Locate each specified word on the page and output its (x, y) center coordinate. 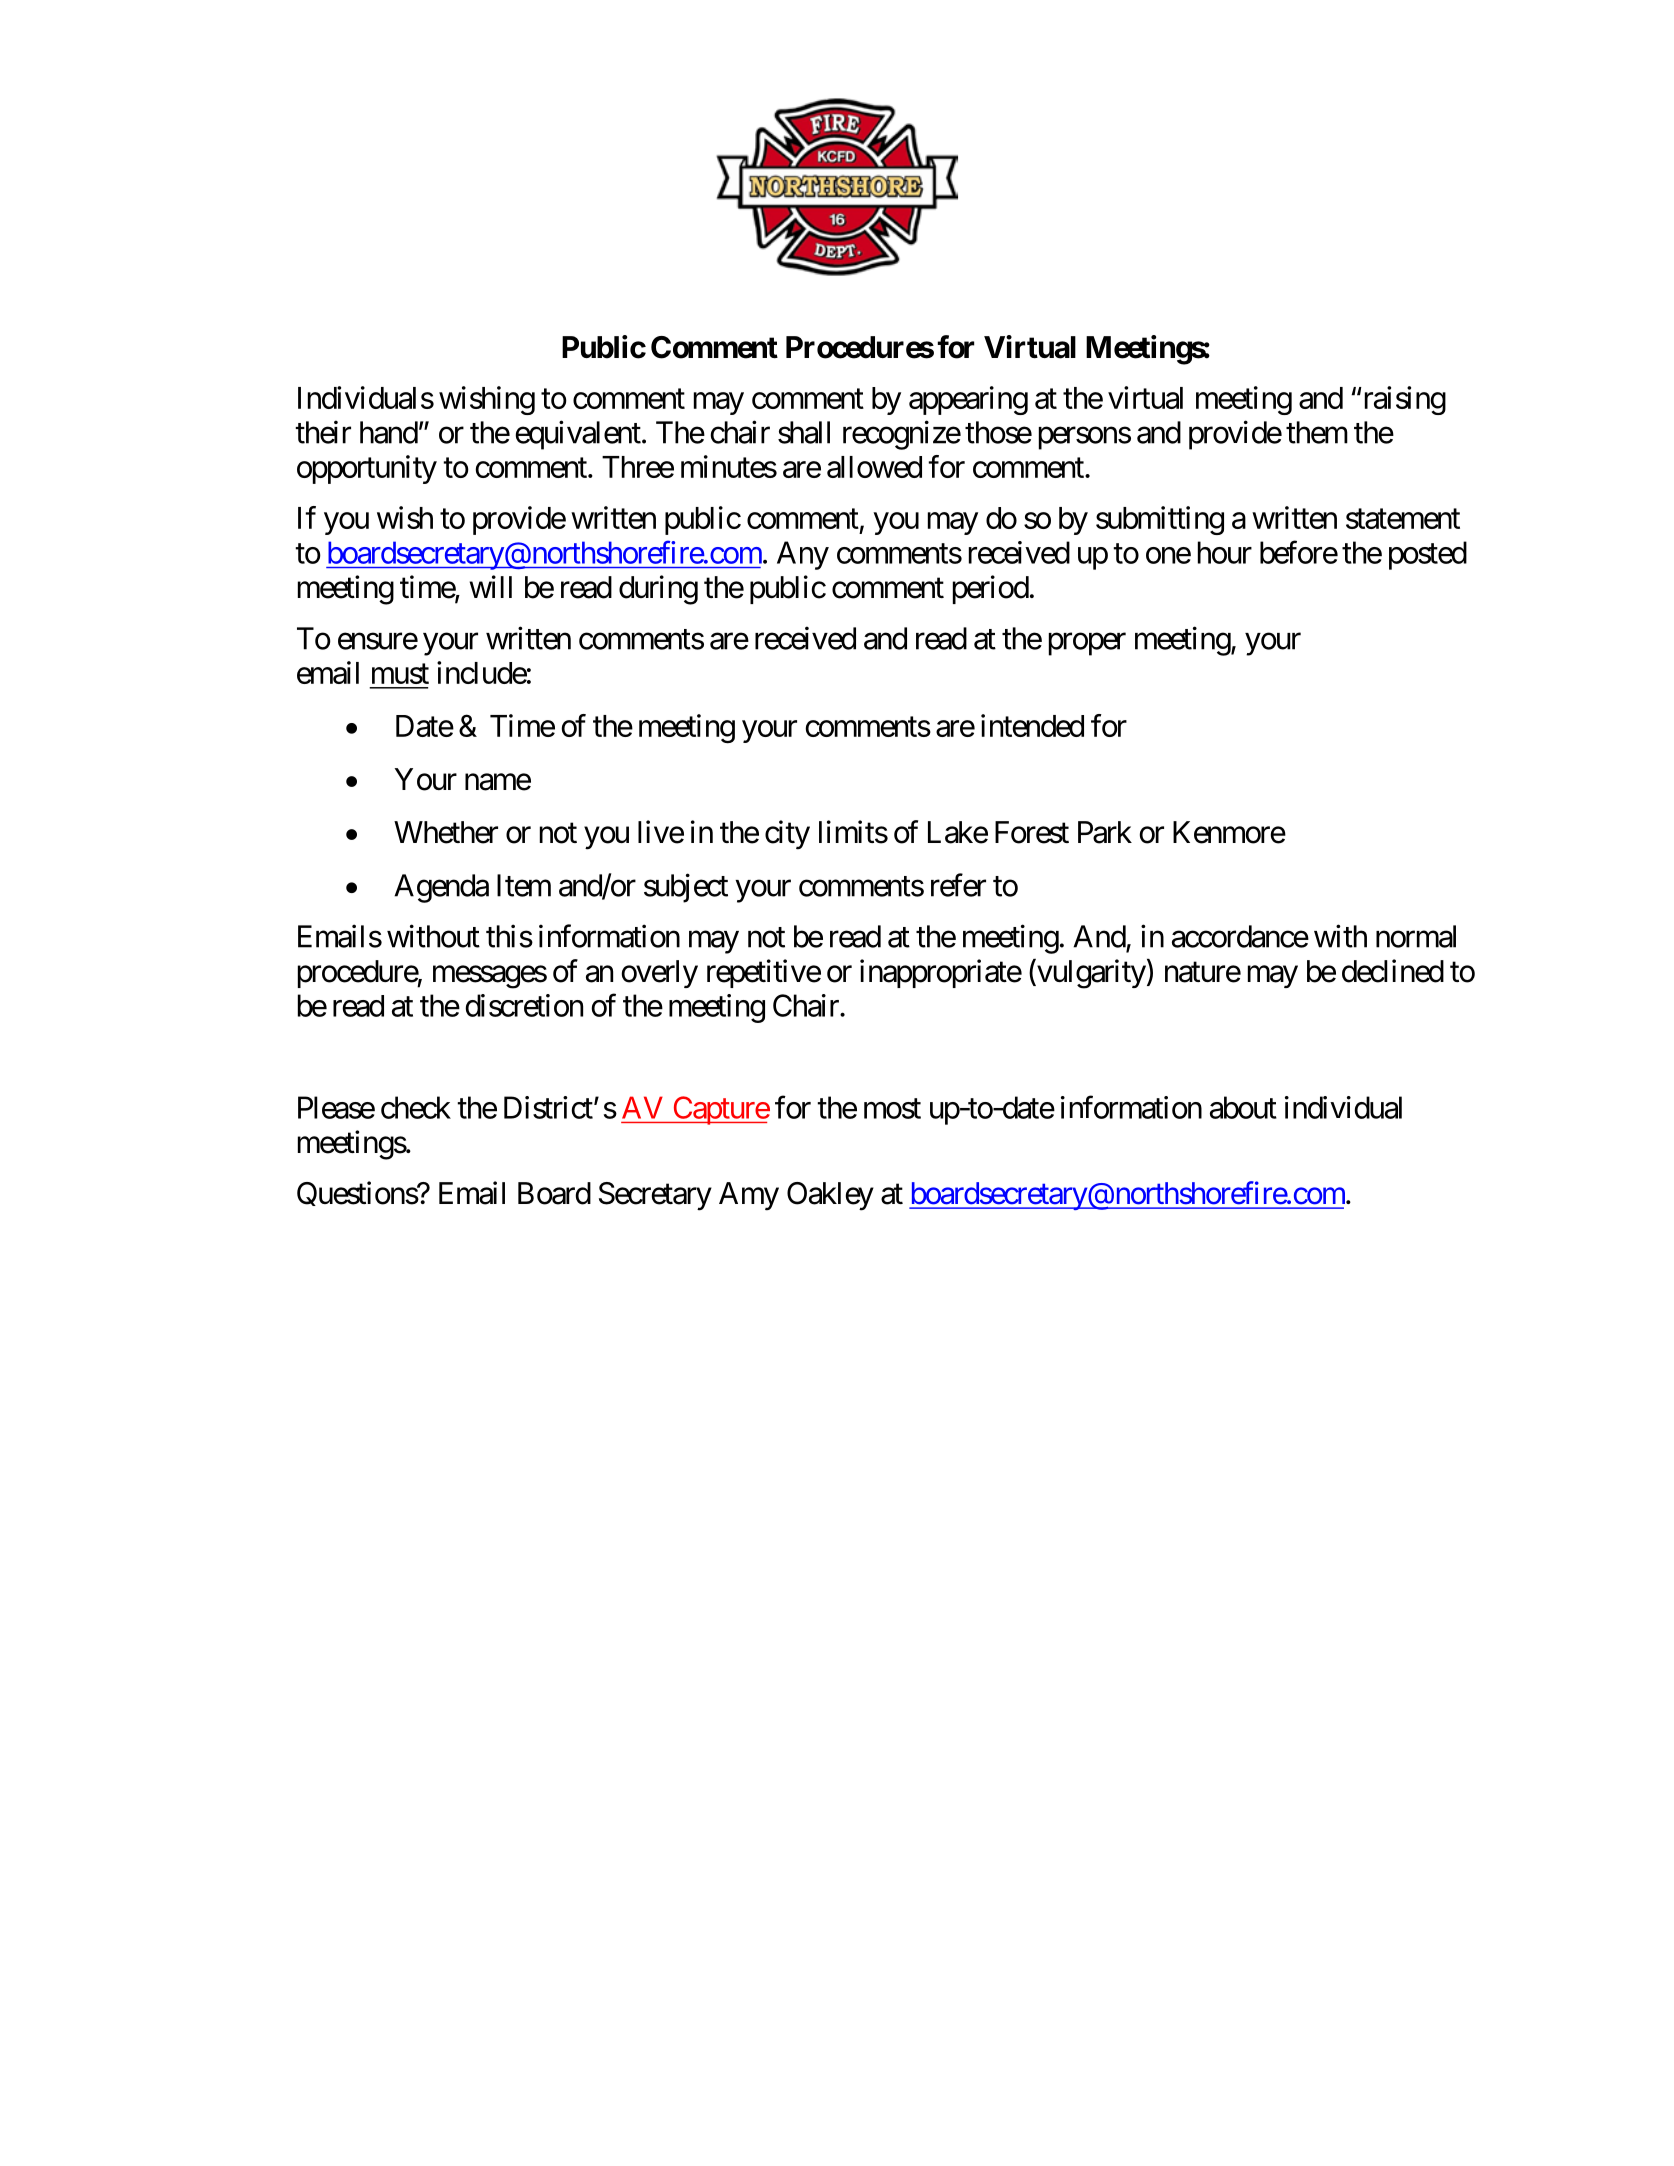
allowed (874, 467)
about (1243, 1107)
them (1317, 432)
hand (389, 432)
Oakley (830, 1196)
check (416, 1107)
